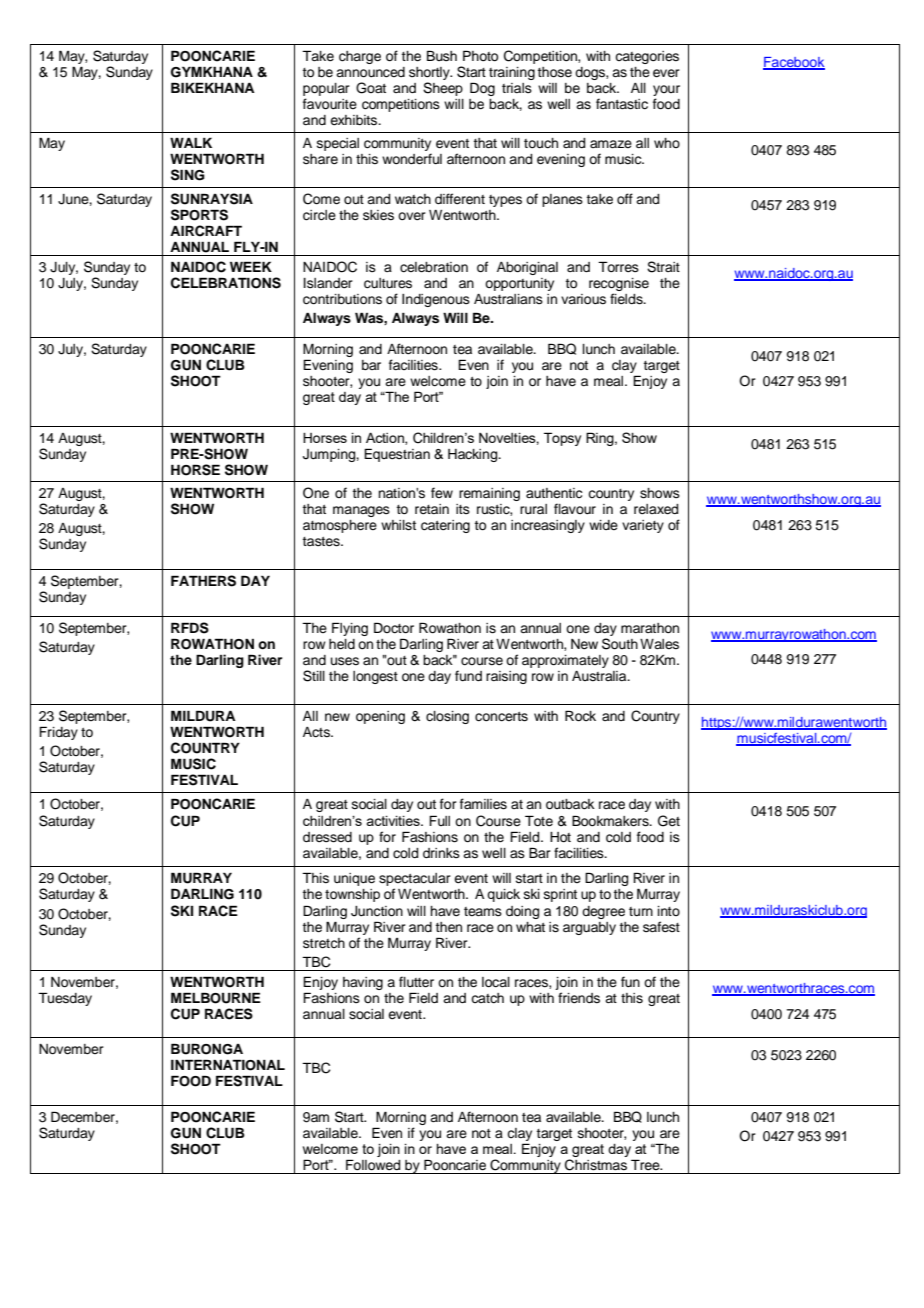 The height and width of the screenshot is (1308, 924). What do you see at coordinates (650, 628) in the screenshot?
I see `marathon` at bounding box center [650, 628].
